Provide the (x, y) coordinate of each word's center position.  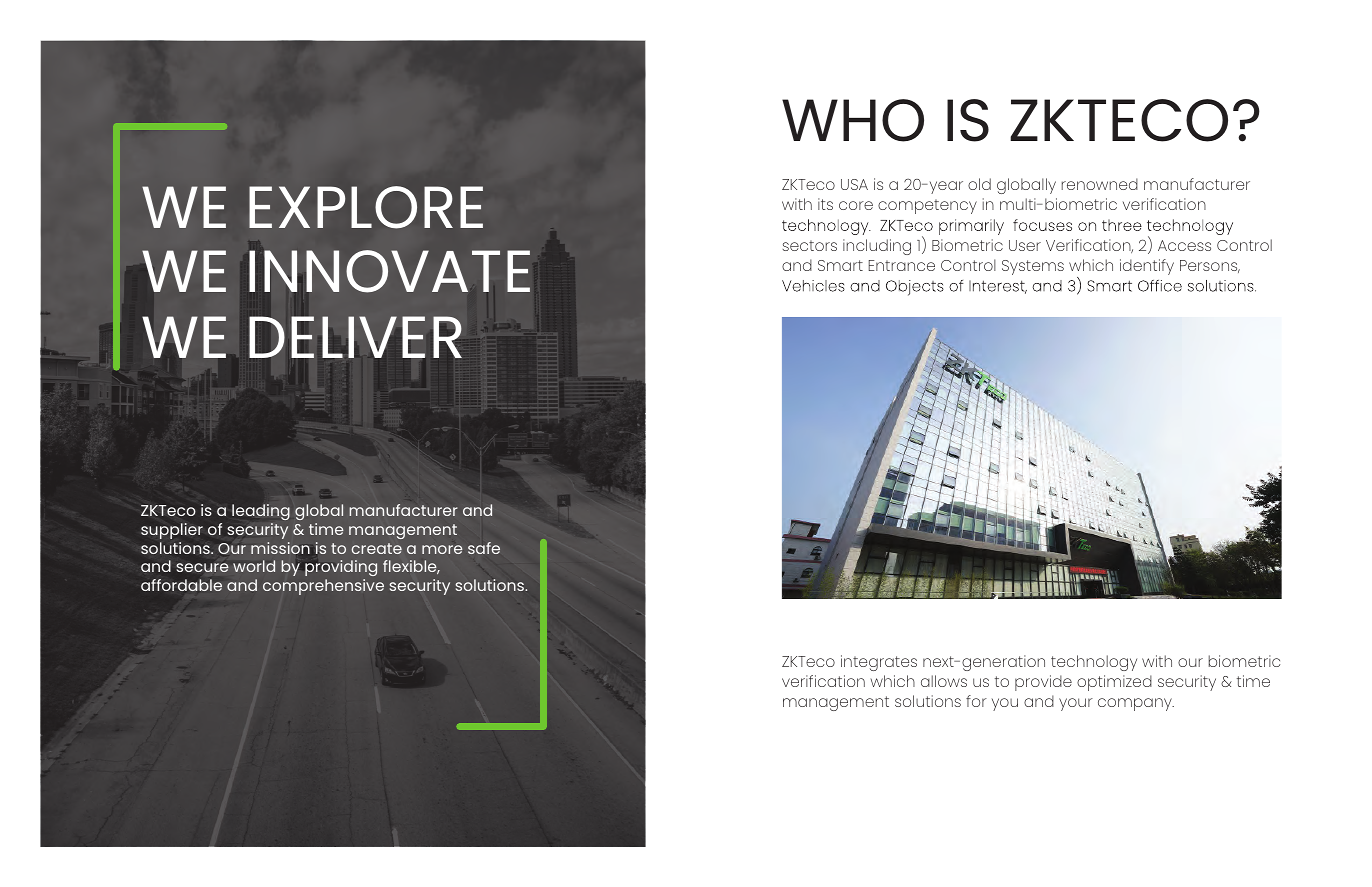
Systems (1033, 267)
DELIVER (355, 337)
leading (261, 512)
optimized (1114, 683)
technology (1094, 663)
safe (484, 548)
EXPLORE (366, 207)
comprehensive (323, 587)
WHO (853, 120)
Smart (840, 265)
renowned (1100, 184)
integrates (879, 663)
